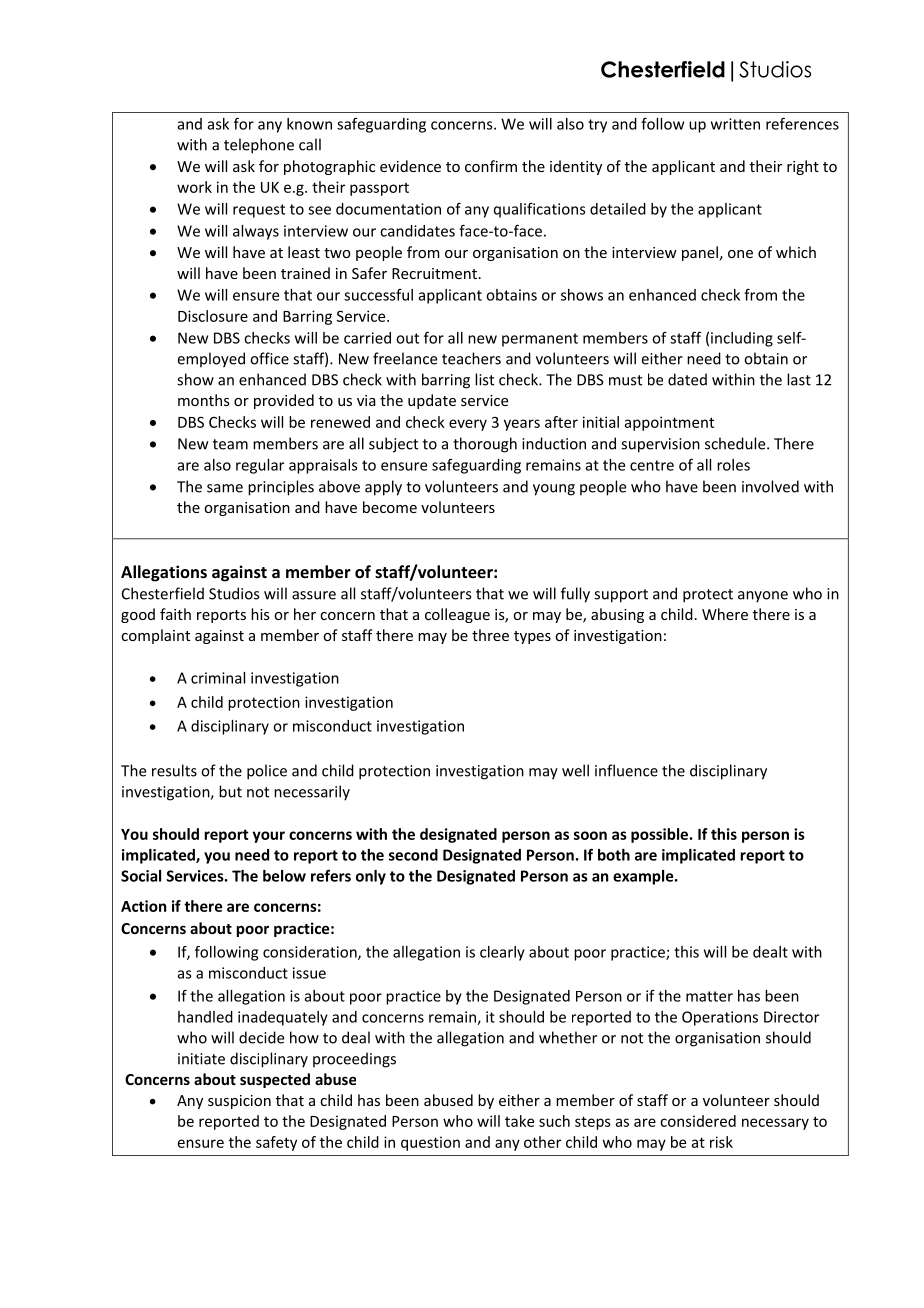  I want to click on confirm, so click(491, 166).
